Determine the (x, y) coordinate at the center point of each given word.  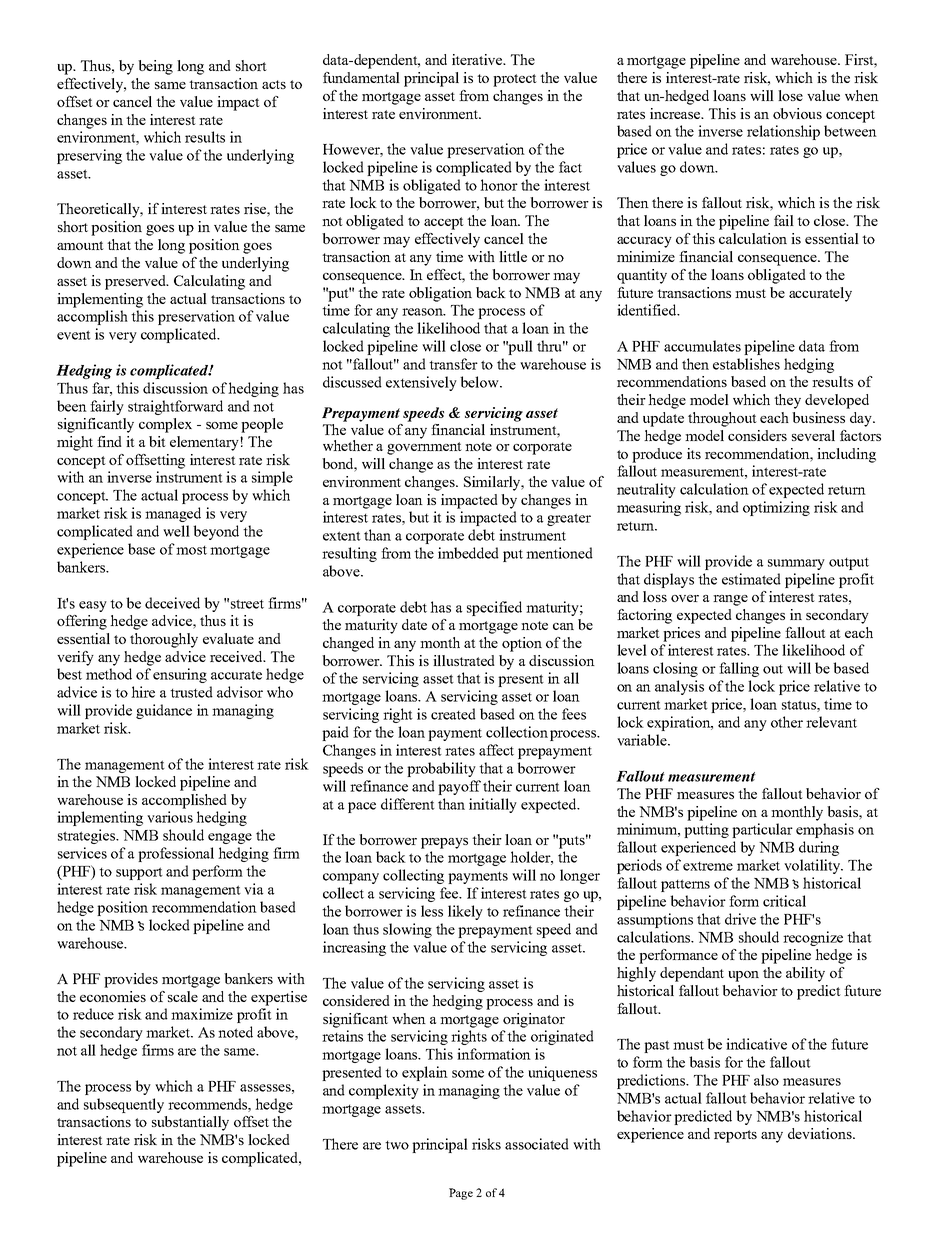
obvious (797, 113)
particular (762, 830)
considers (757, 435)
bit (157, 441)
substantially (190, 1123)
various (170, 817)
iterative (478, 59)
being (155, 67)
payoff (459, 787)
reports (735, 1136)
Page (461, 1194)
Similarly (493, 483)
